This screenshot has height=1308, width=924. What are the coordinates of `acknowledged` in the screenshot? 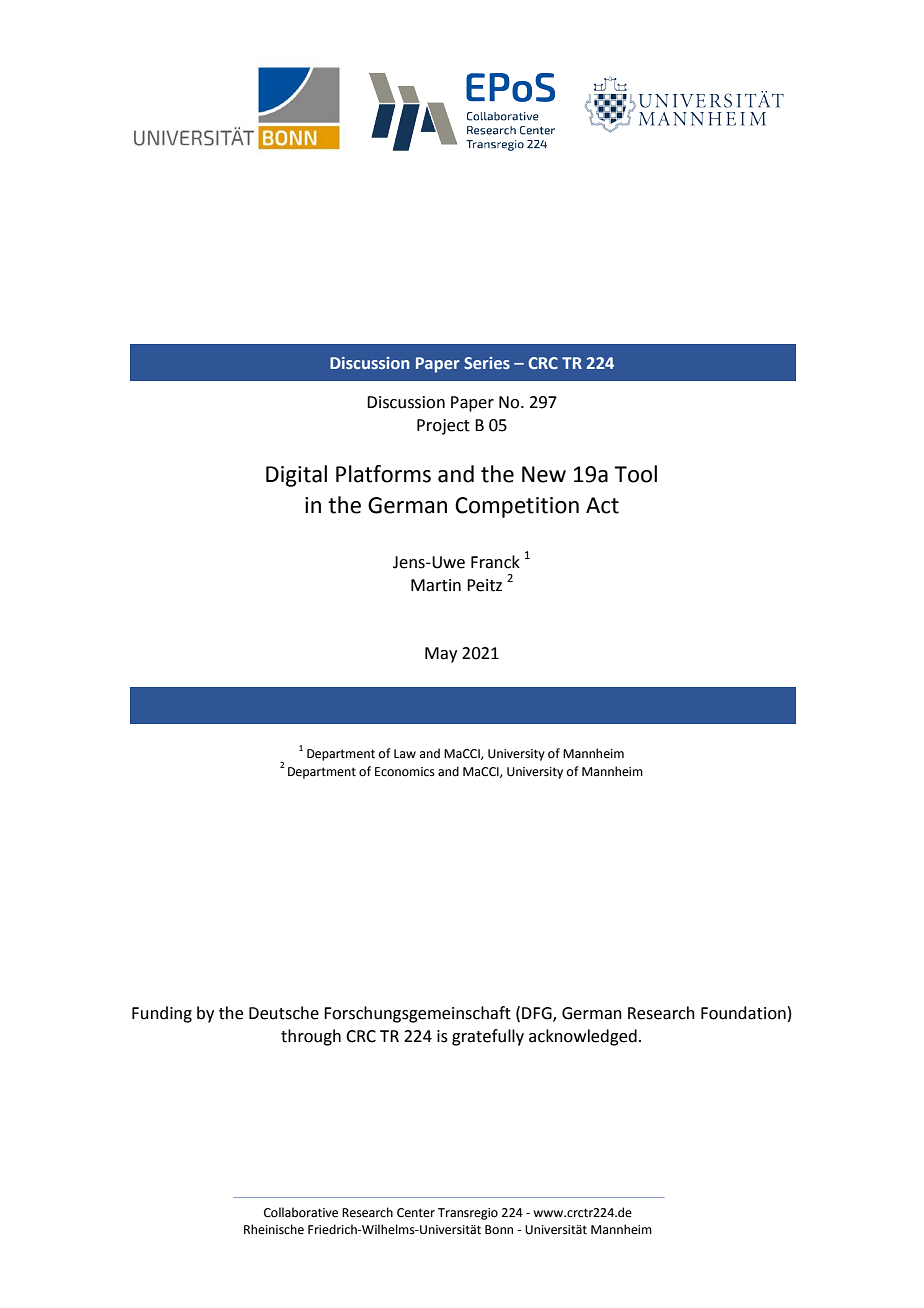 It's located at (583, 1037).
